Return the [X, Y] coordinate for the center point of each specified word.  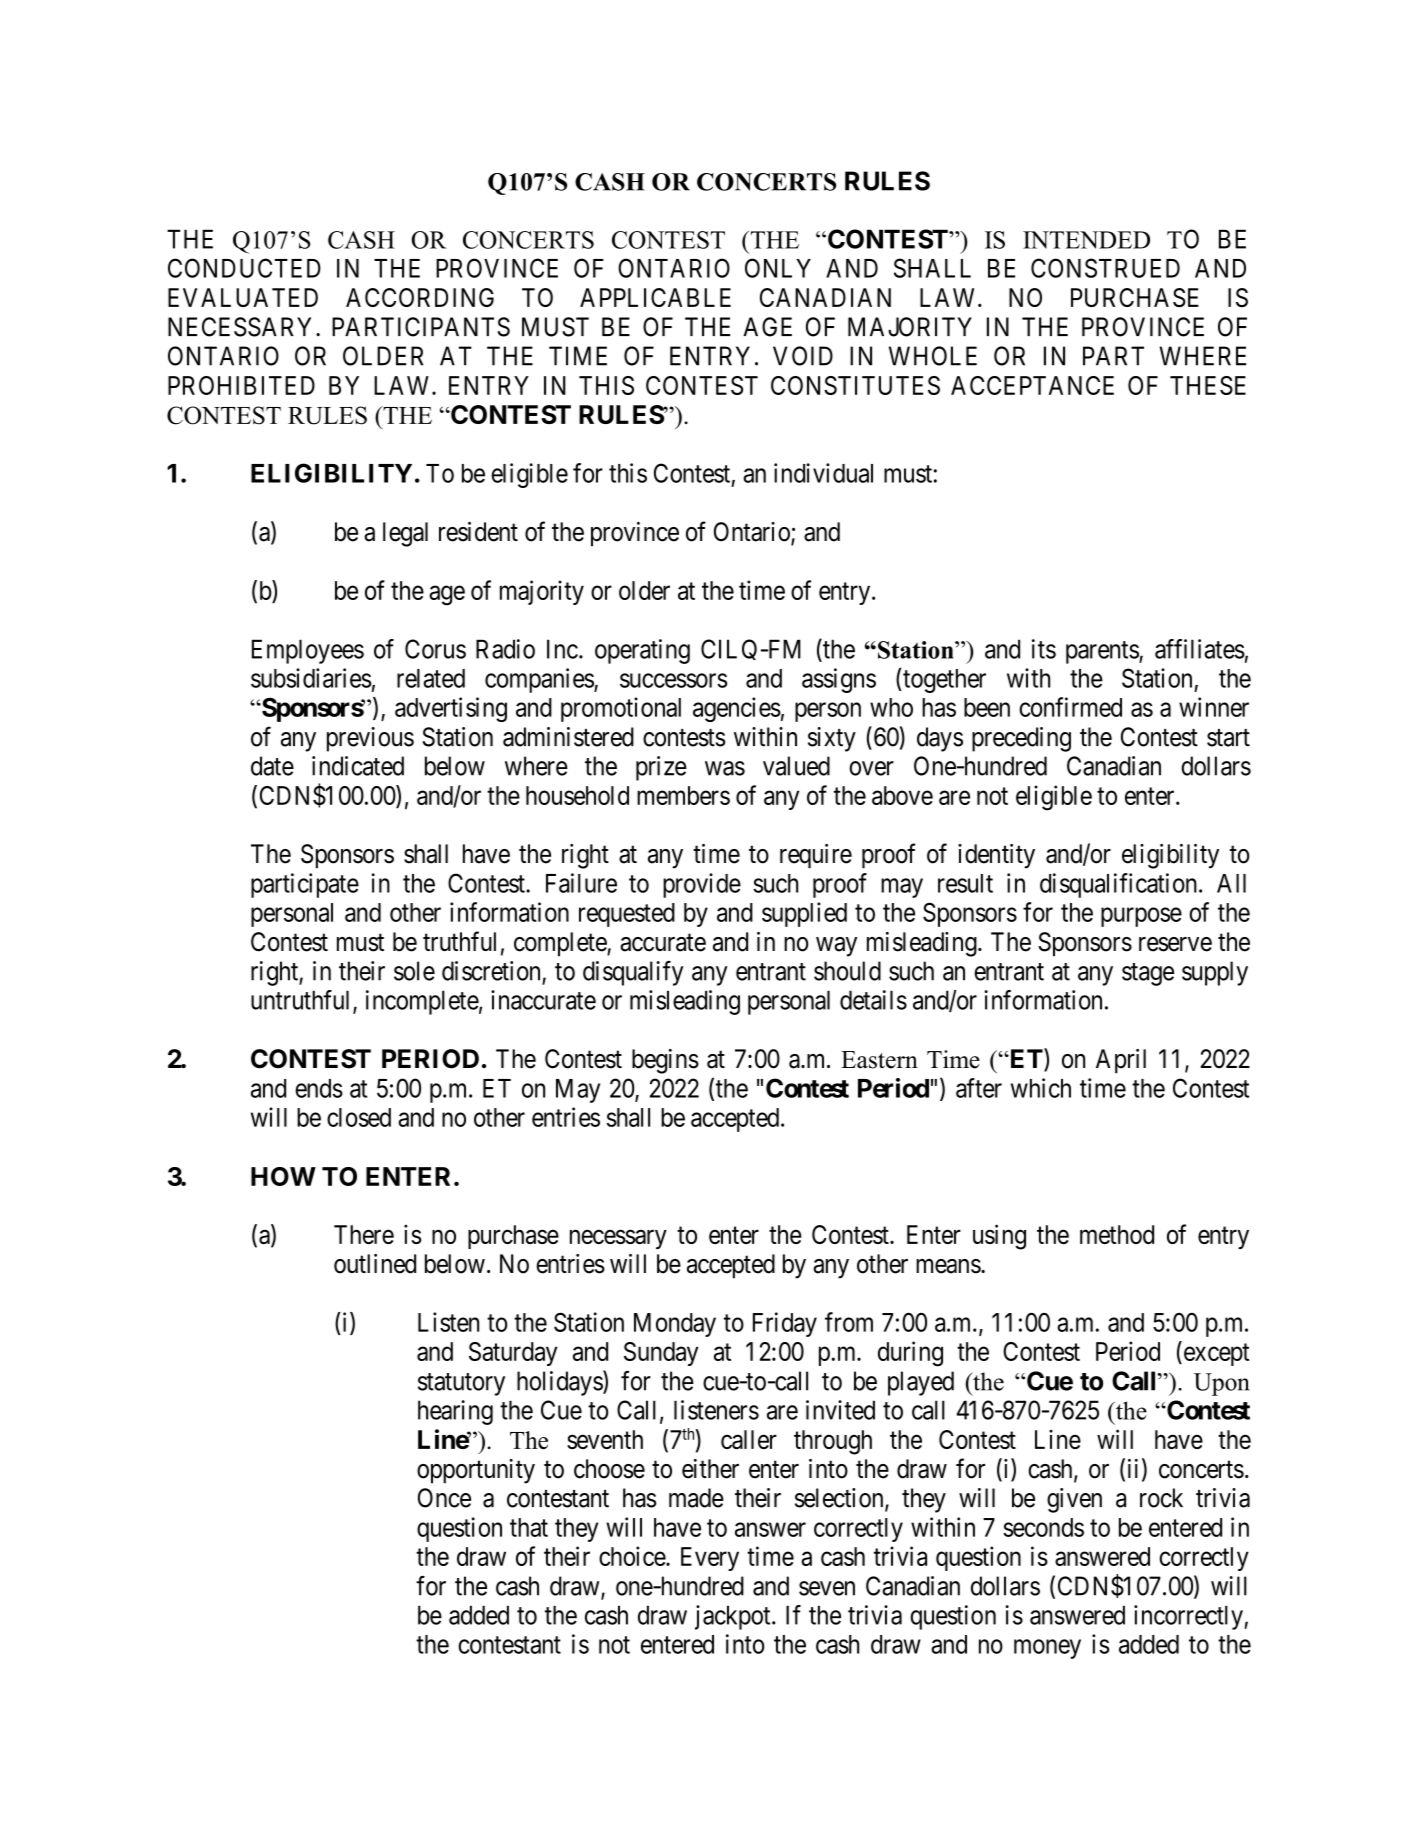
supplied [804, 914]
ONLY [778, 268]
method [1117, 1234]
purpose [1141, 917]
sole [414, 971]
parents [1103, 652]
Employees [308, 651]
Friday [785, 1324]
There [364, 1234]
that [529, 1527]
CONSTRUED [1105, 268]
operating [642, 651]
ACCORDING [420, 297]
